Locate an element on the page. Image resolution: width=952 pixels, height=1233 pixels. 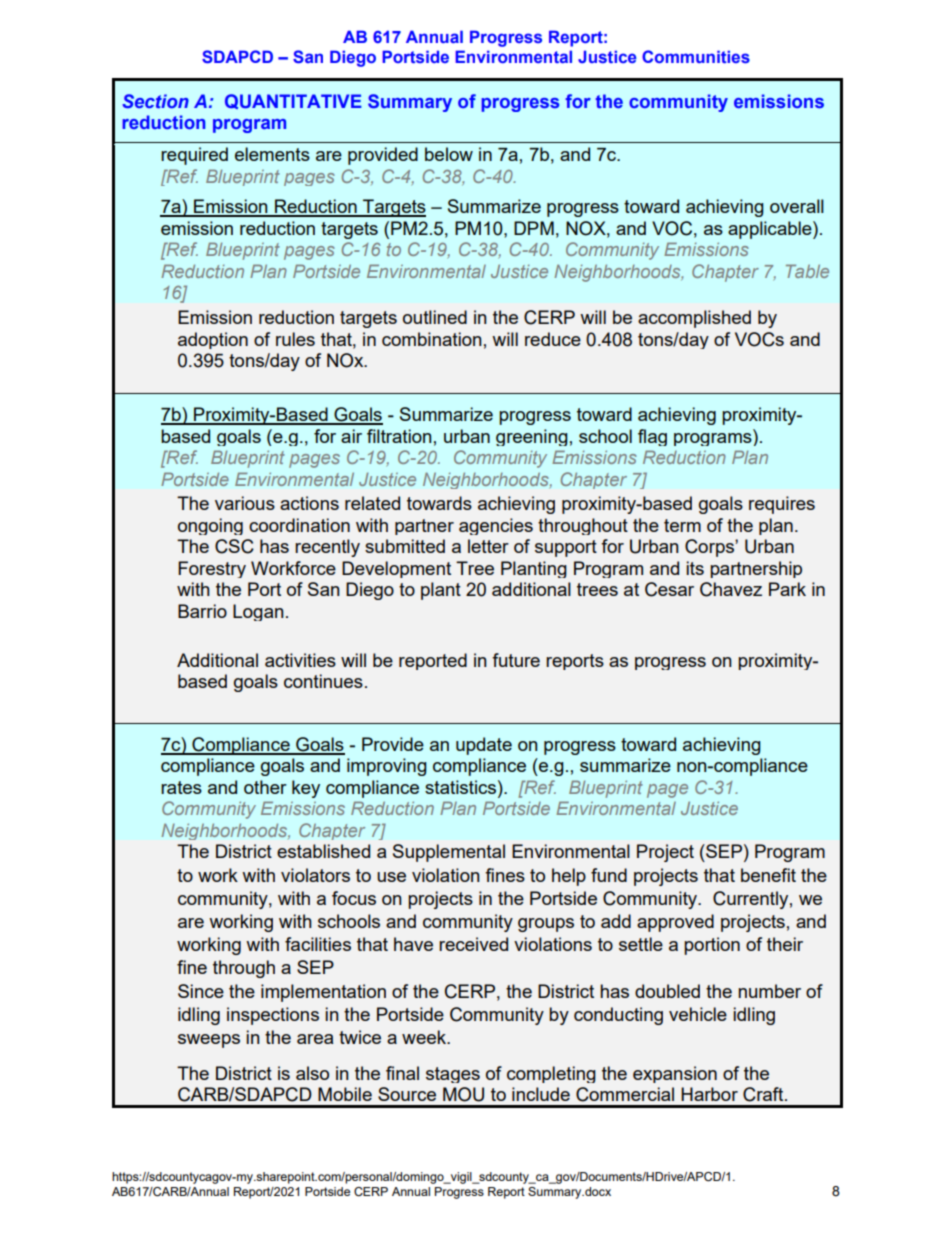
adoption is located at coordinates (213, 340).
